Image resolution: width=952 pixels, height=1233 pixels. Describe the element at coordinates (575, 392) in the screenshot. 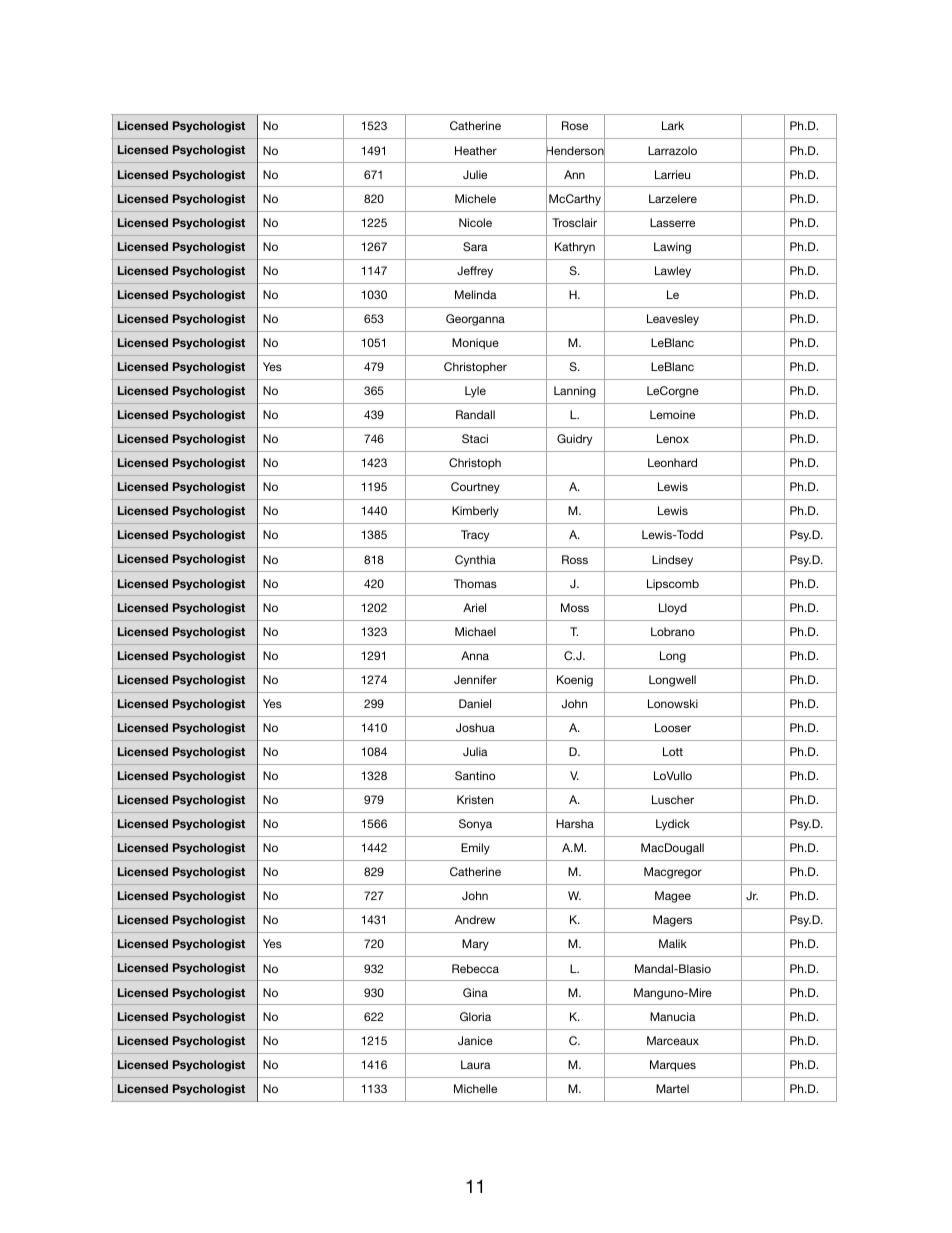

I see `Lanning` at that location.
